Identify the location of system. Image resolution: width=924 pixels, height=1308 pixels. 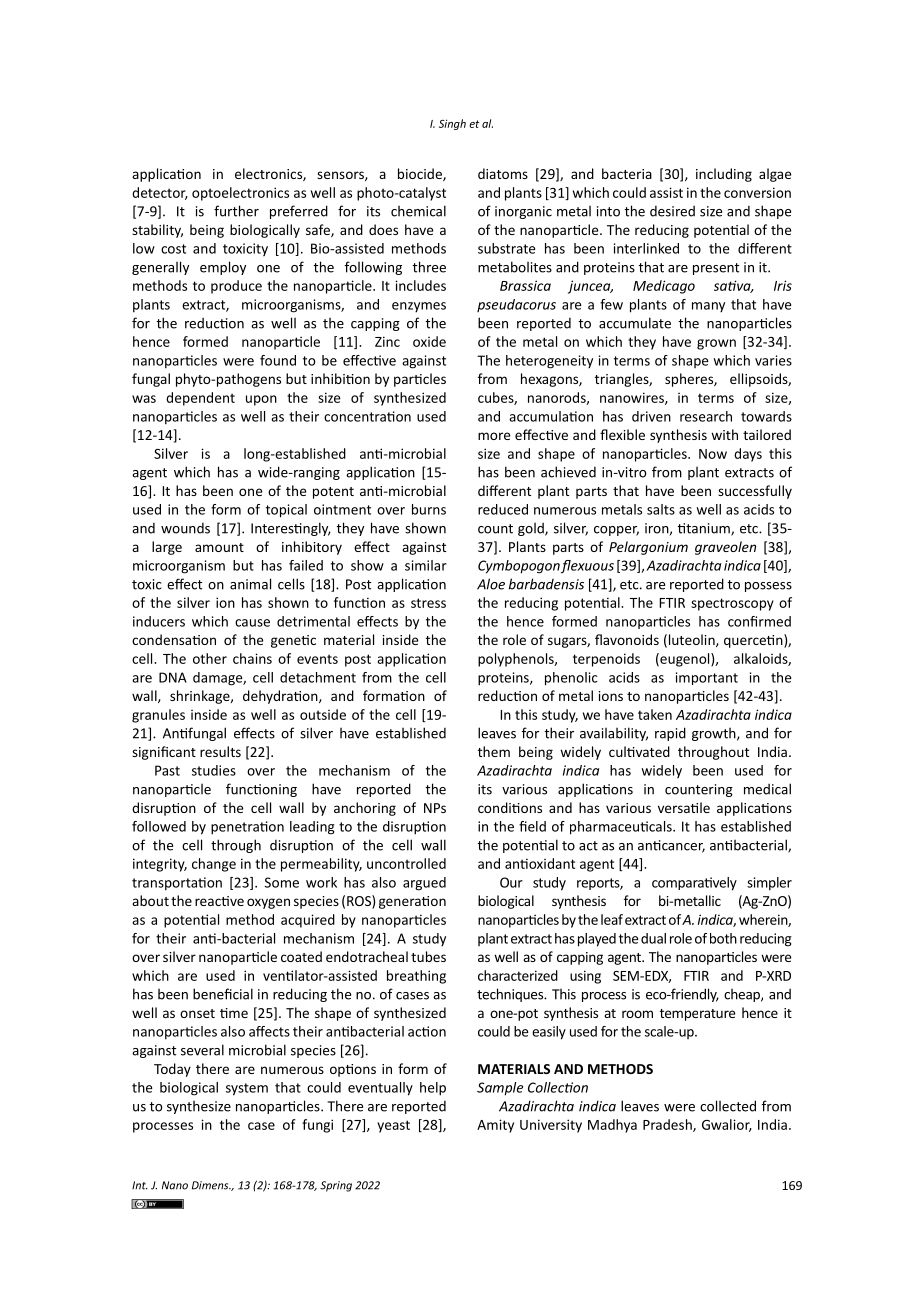
(247, 1089).
